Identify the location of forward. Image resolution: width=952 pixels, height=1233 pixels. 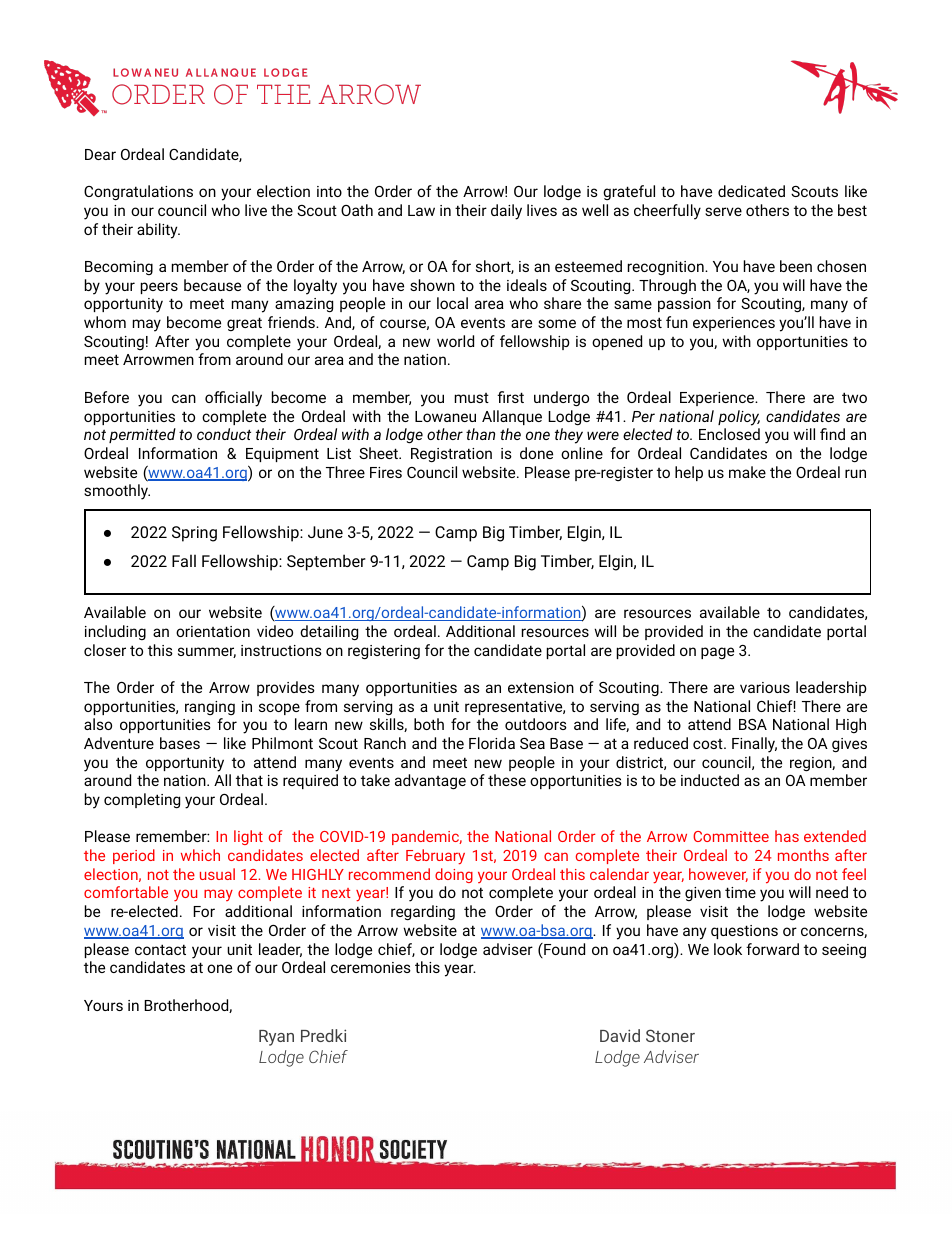
(772, 949).
